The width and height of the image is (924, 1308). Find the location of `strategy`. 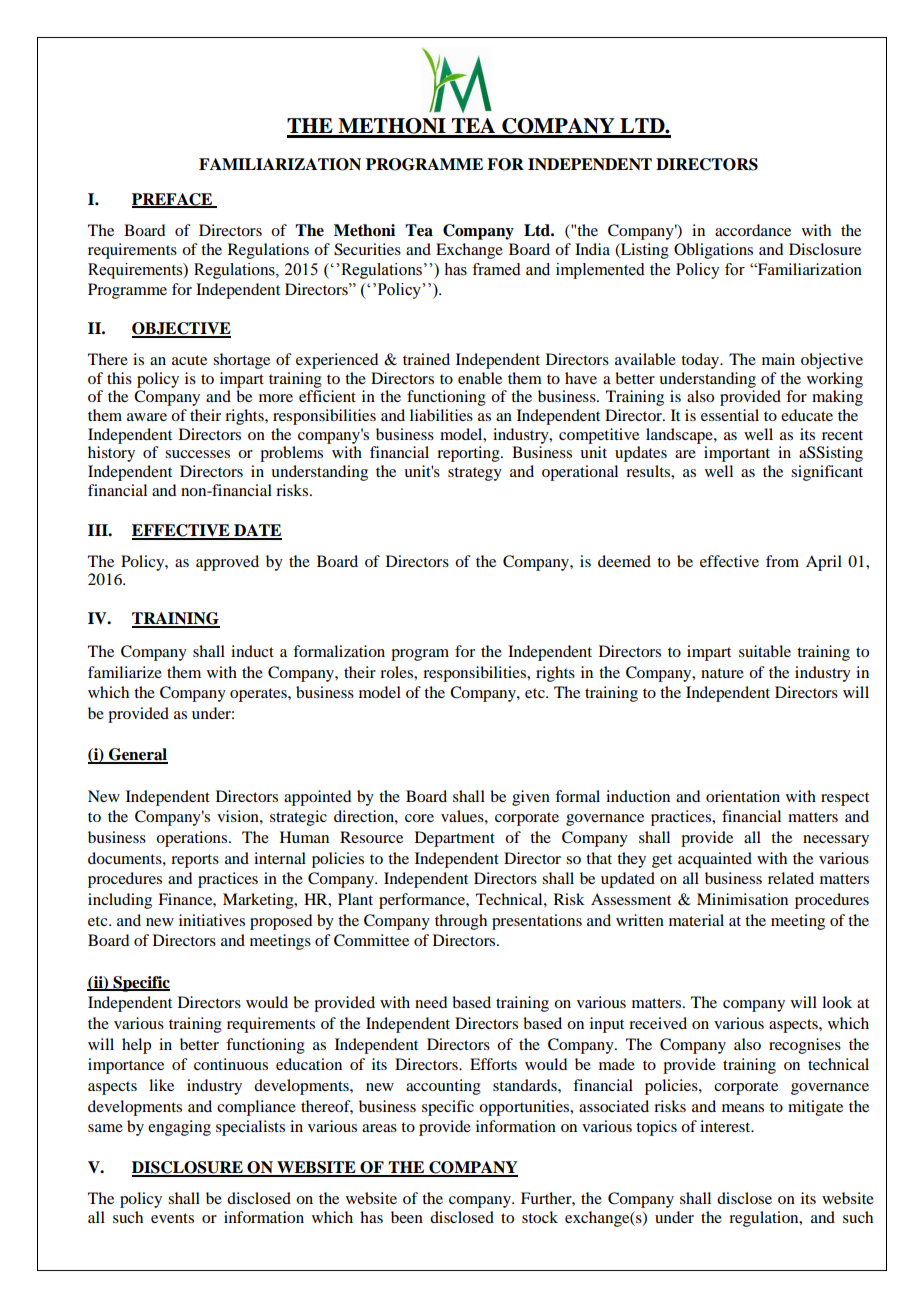

strategy is located at coordinates (475, 474).
